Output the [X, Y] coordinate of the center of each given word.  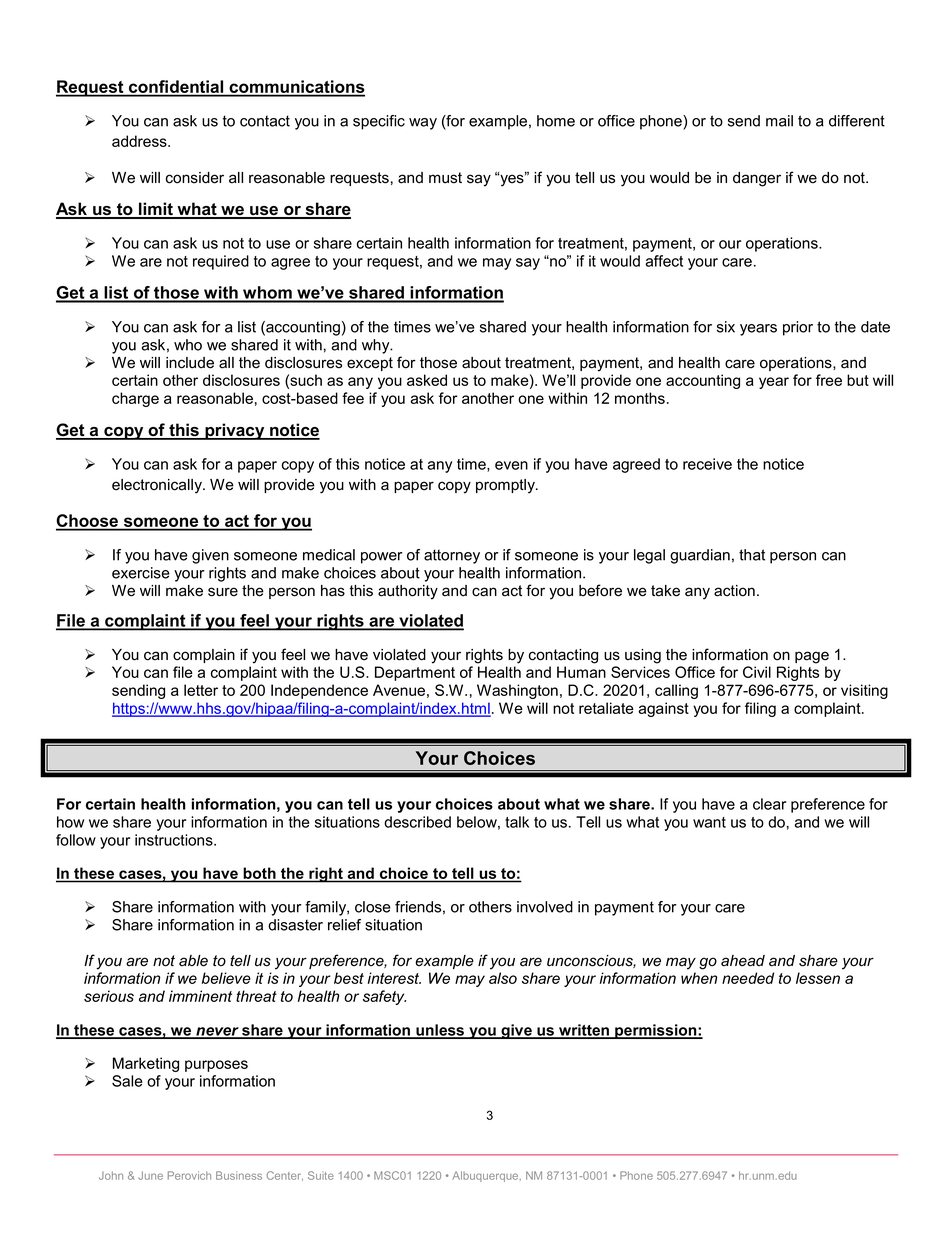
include [190, 363]
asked [427, 380]
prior [798, 328]
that [752, 555]
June [150, 1175]
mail [779, 121]
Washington [517, 691]
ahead [743, 961]
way [423, 124]
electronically [158, 486]
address [140, 141]
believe [226, 978]
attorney [452, 556]
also [503, 978]
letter [201, 690]
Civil [757, 672]
